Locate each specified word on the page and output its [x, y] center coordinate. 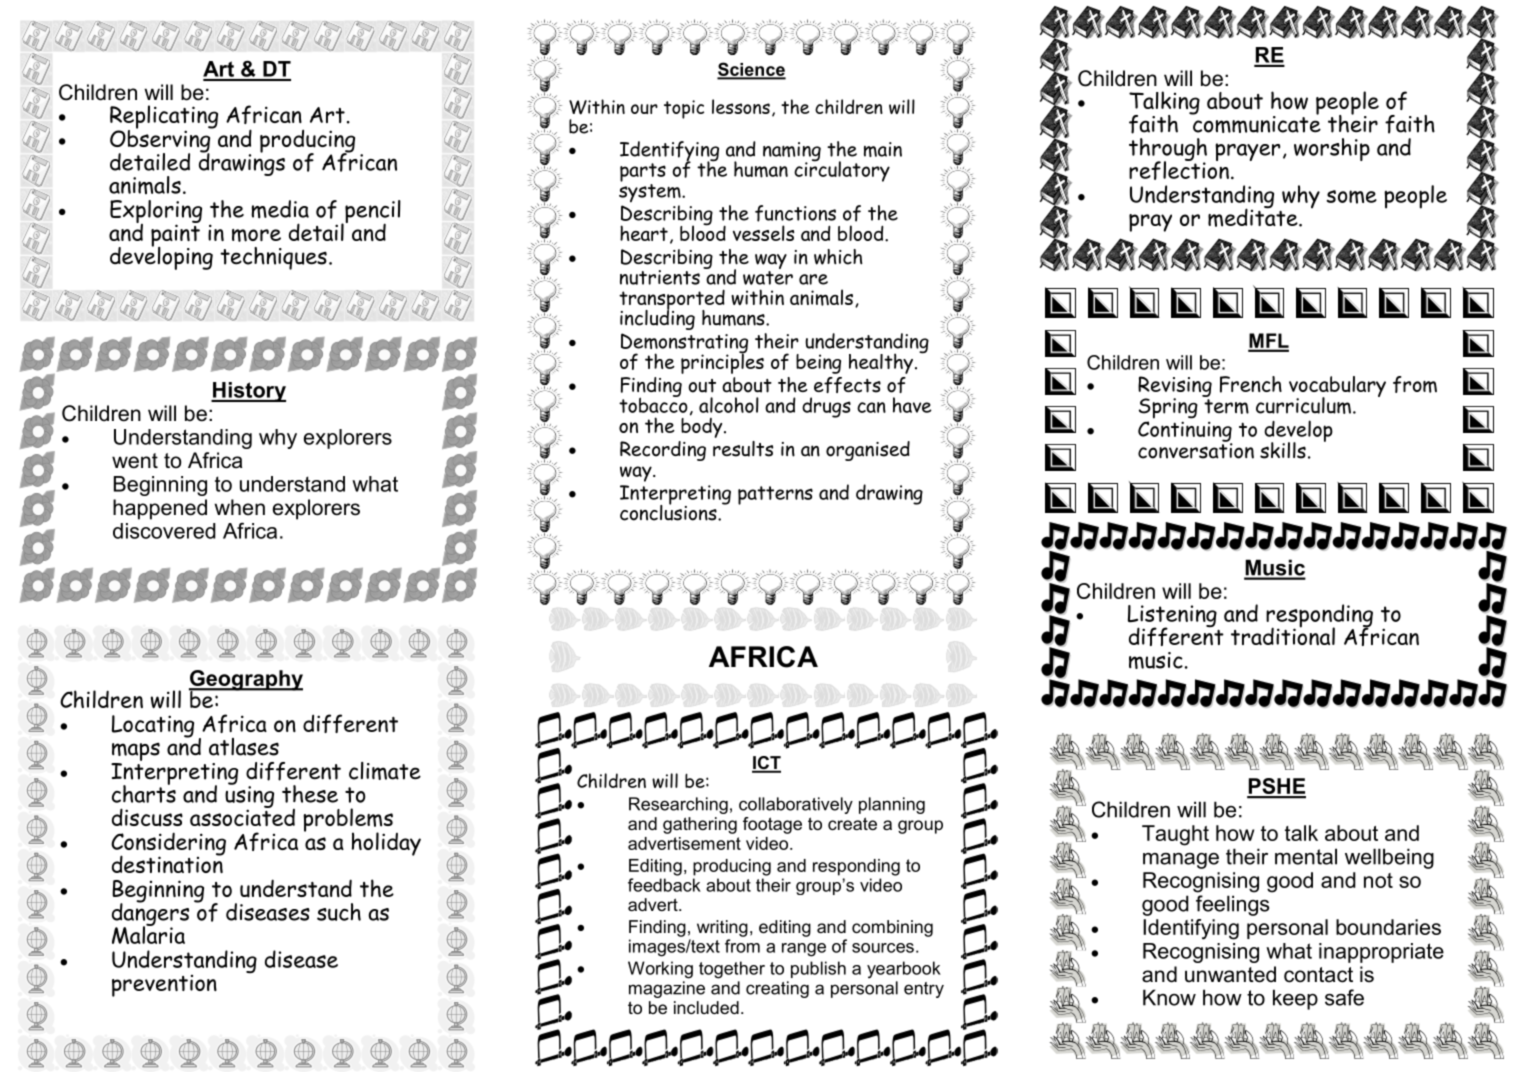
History [248, 392]
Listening [1172, 617]
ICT [766, 764]
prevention [164, 986]
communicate [1256, 123]
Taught [1175, 835]
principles [722, 362]
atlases [244, 747]
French [1251, 384]
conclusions [669, 511]
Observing [161, 141]
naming [792, 153]
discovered [164, 531]
